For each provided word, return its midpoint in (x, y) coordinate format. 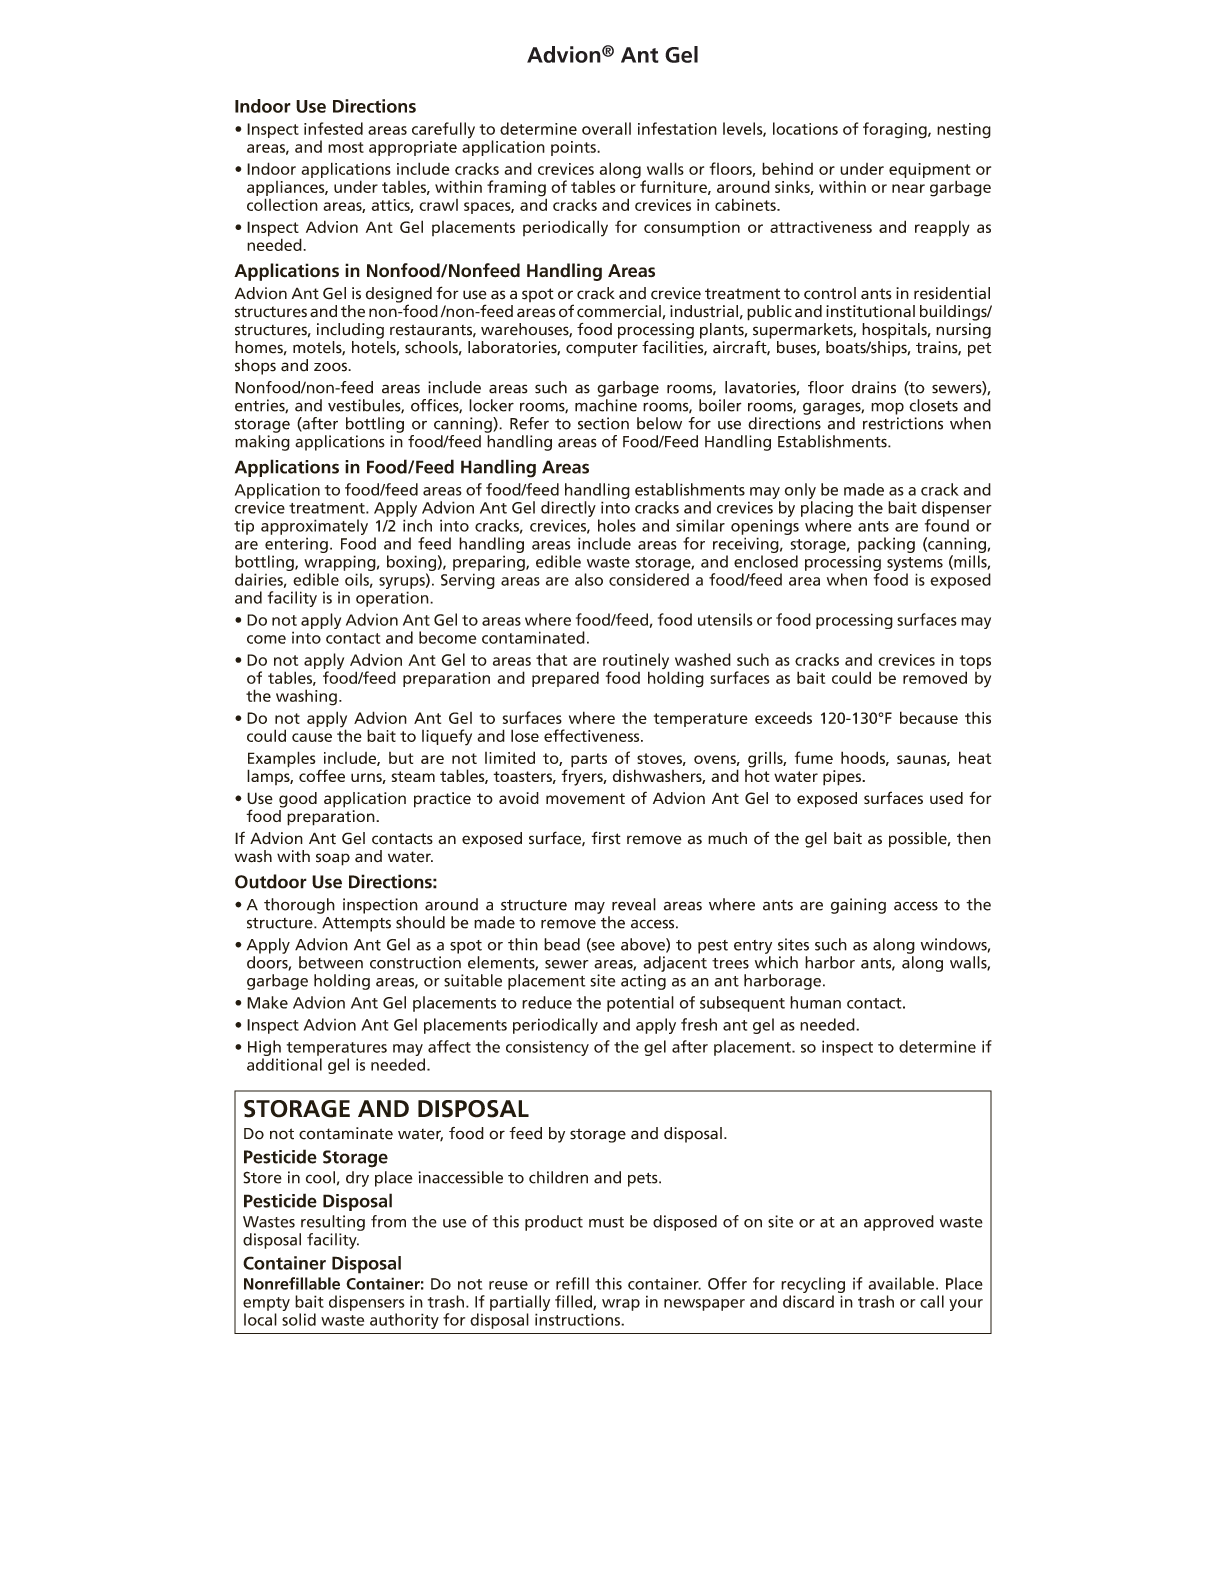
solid (299, 1319)
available (902, 1283)
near (908, 188)
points (574, 148)
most (346, 147)
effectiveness (593, 735)
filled (574, 1302)
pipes (843, 778)
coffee (322, 775)
